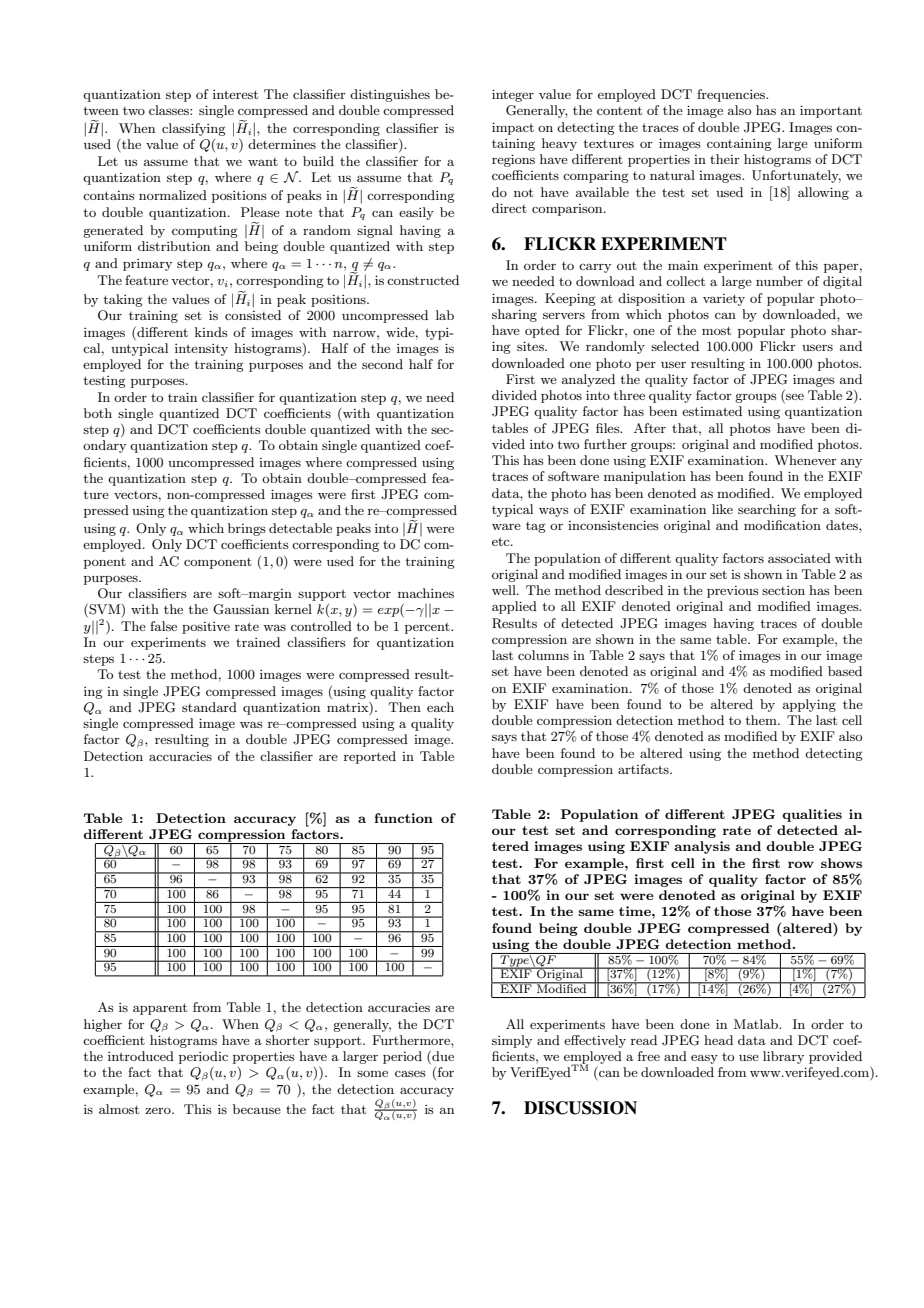  I want to click on standard, so click(209, 707).
